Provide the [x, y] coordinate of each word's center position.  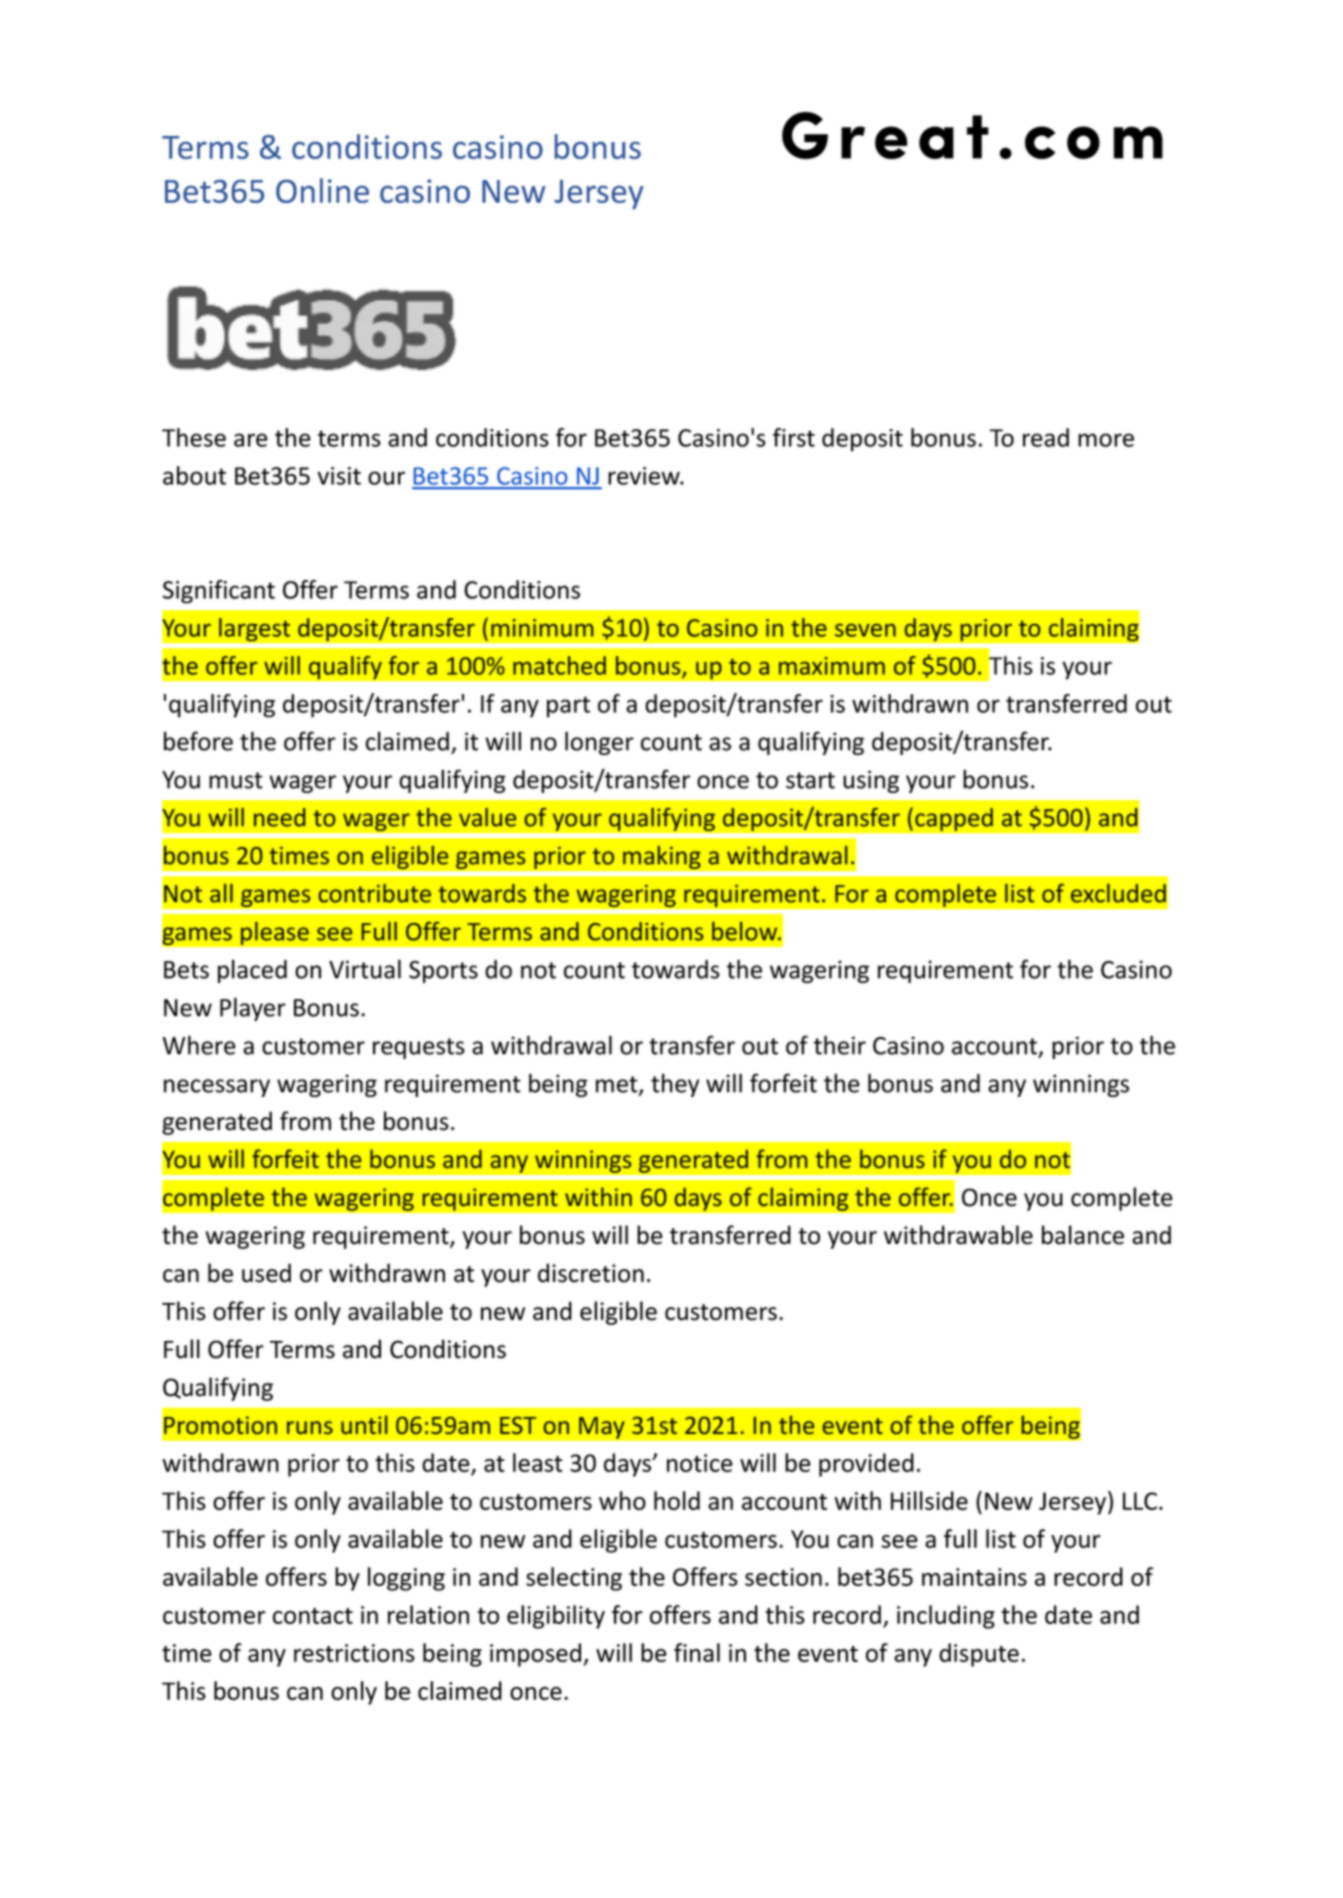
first [794, 437]
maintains [974, 1577]
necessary [217, 1088]
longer [599, 743]
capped [954, 819]
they [675, 1085]
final [697, 1652]
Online [322, 190]
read [1046, 437]
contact [313, 1616]
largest [255, 629]
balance [1083, 1235]
